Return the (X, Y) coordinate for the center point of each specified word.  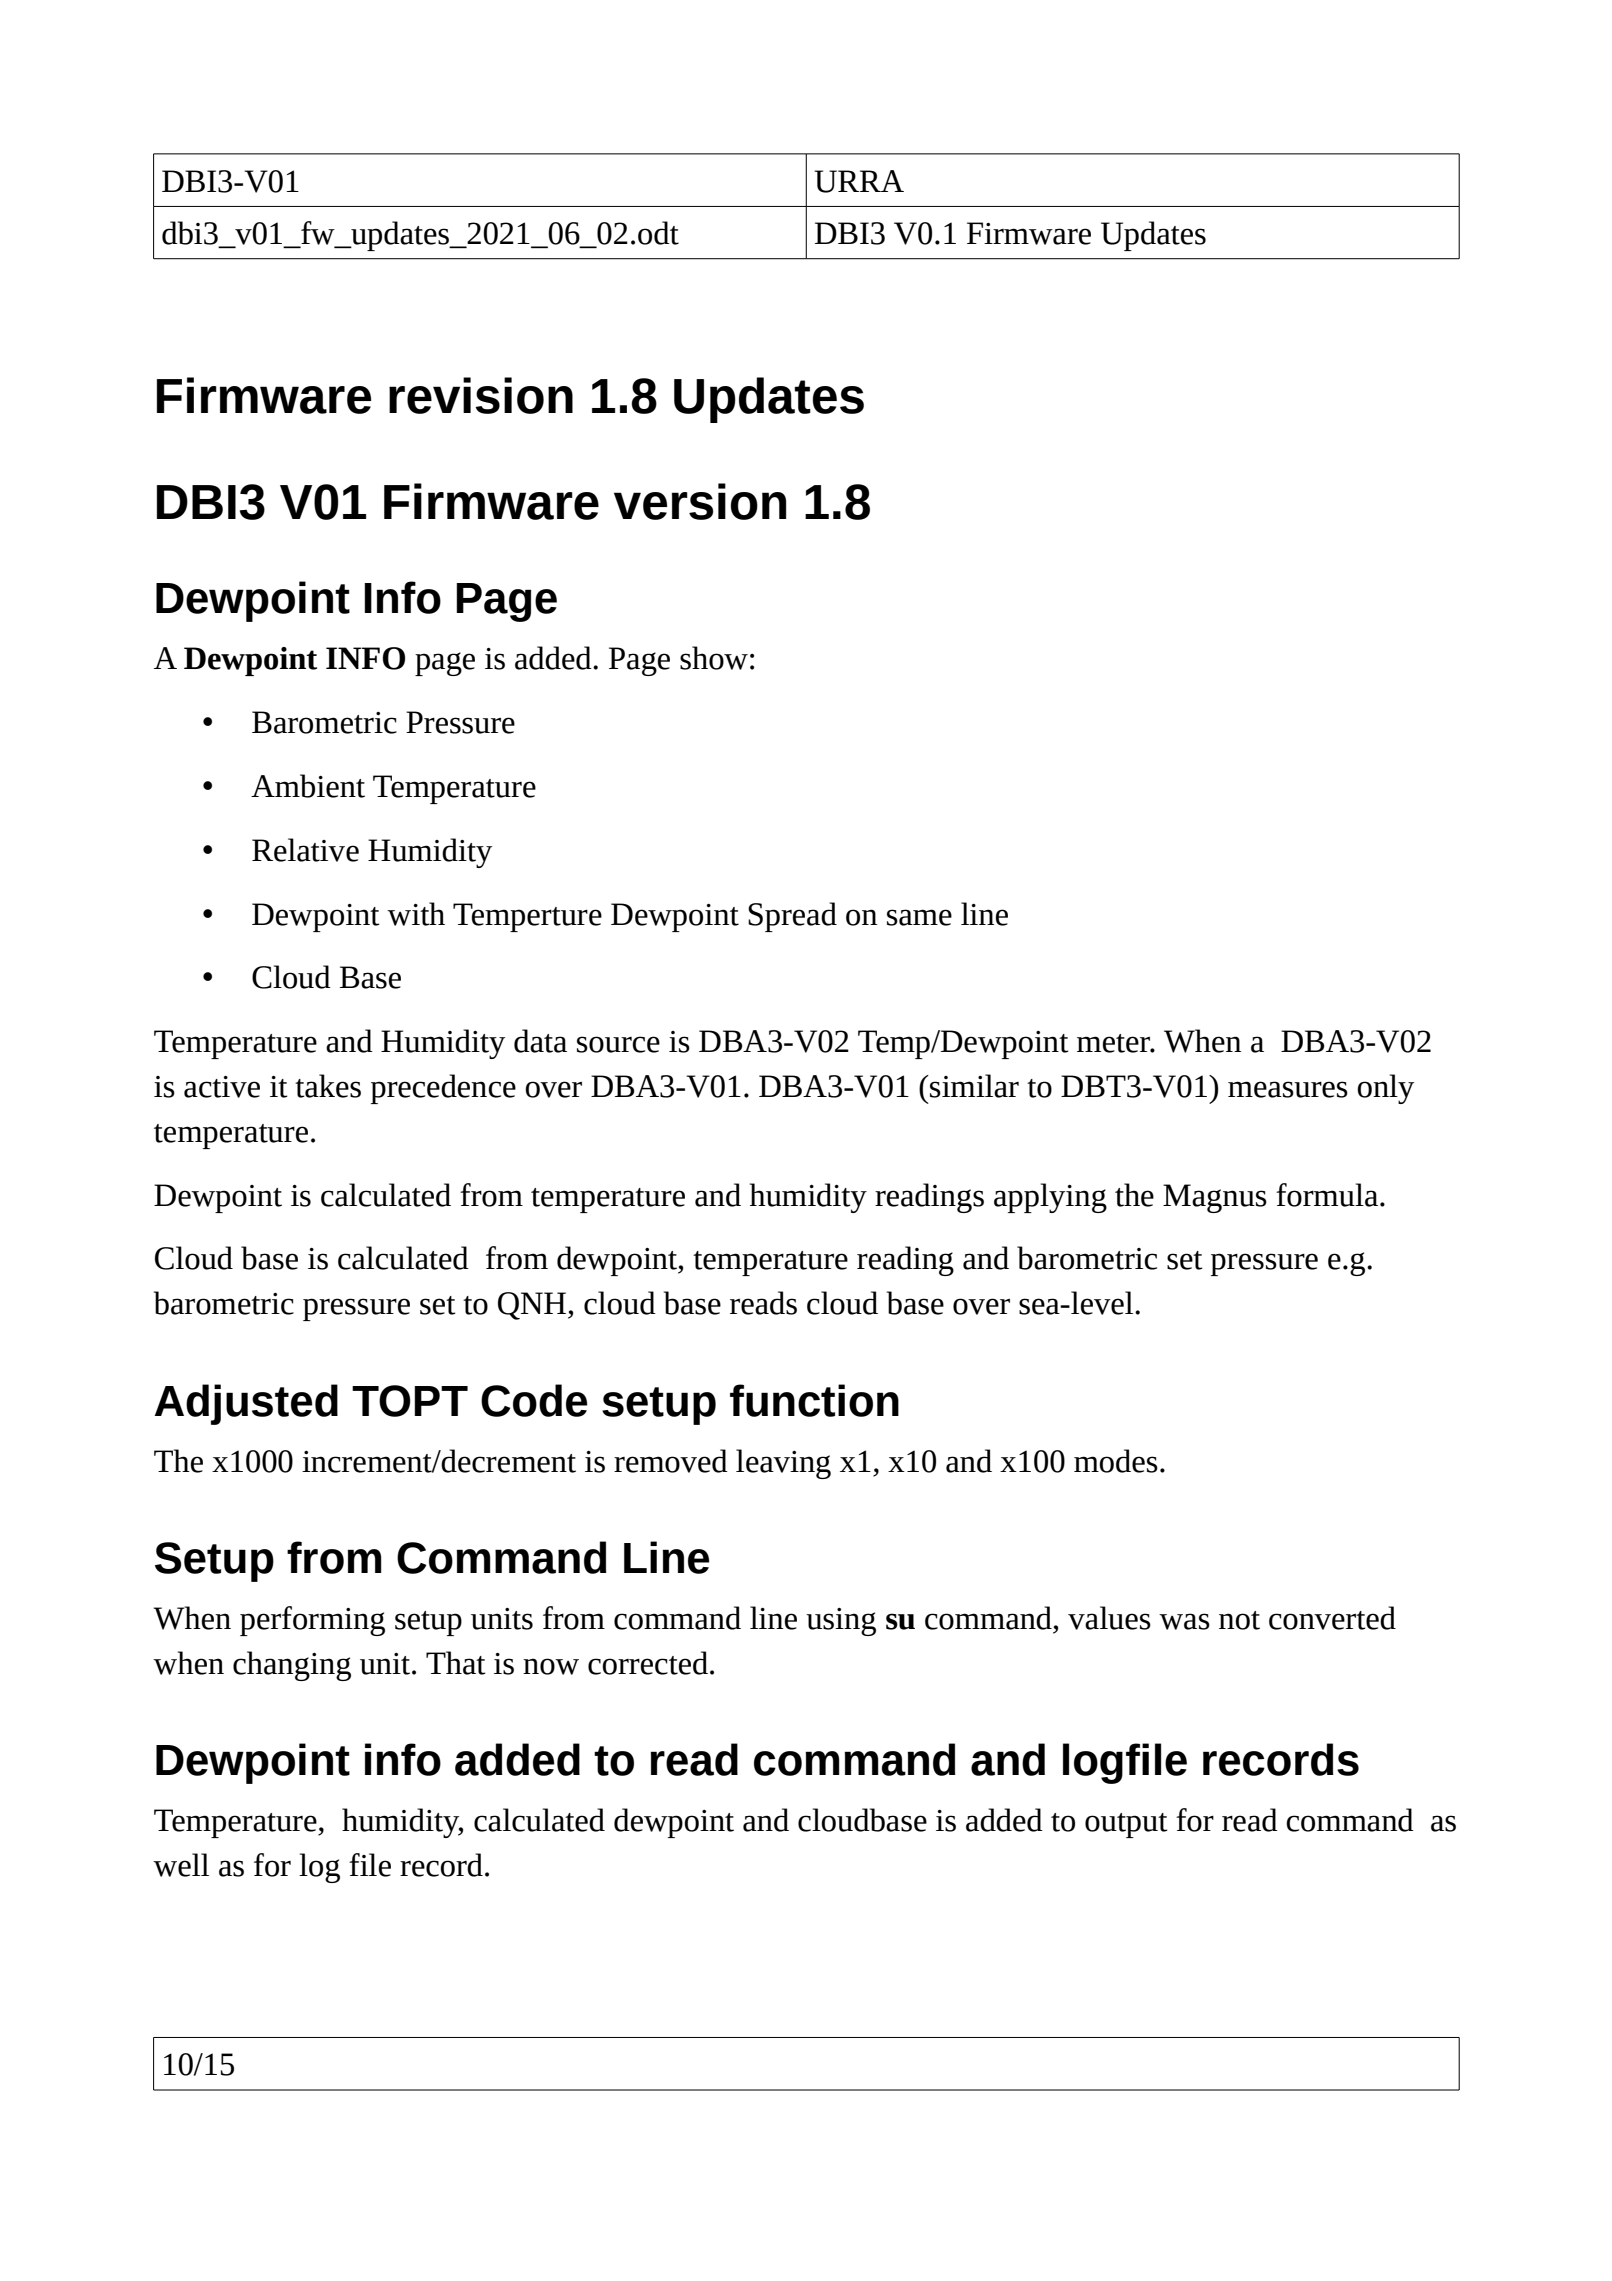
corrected (648, 1663)
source (618, 1044)
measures (1288, 1089)
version (700, 501)
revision (481, 395)
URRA (859, 181)
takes (328, 1086)
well (181, 1865)
